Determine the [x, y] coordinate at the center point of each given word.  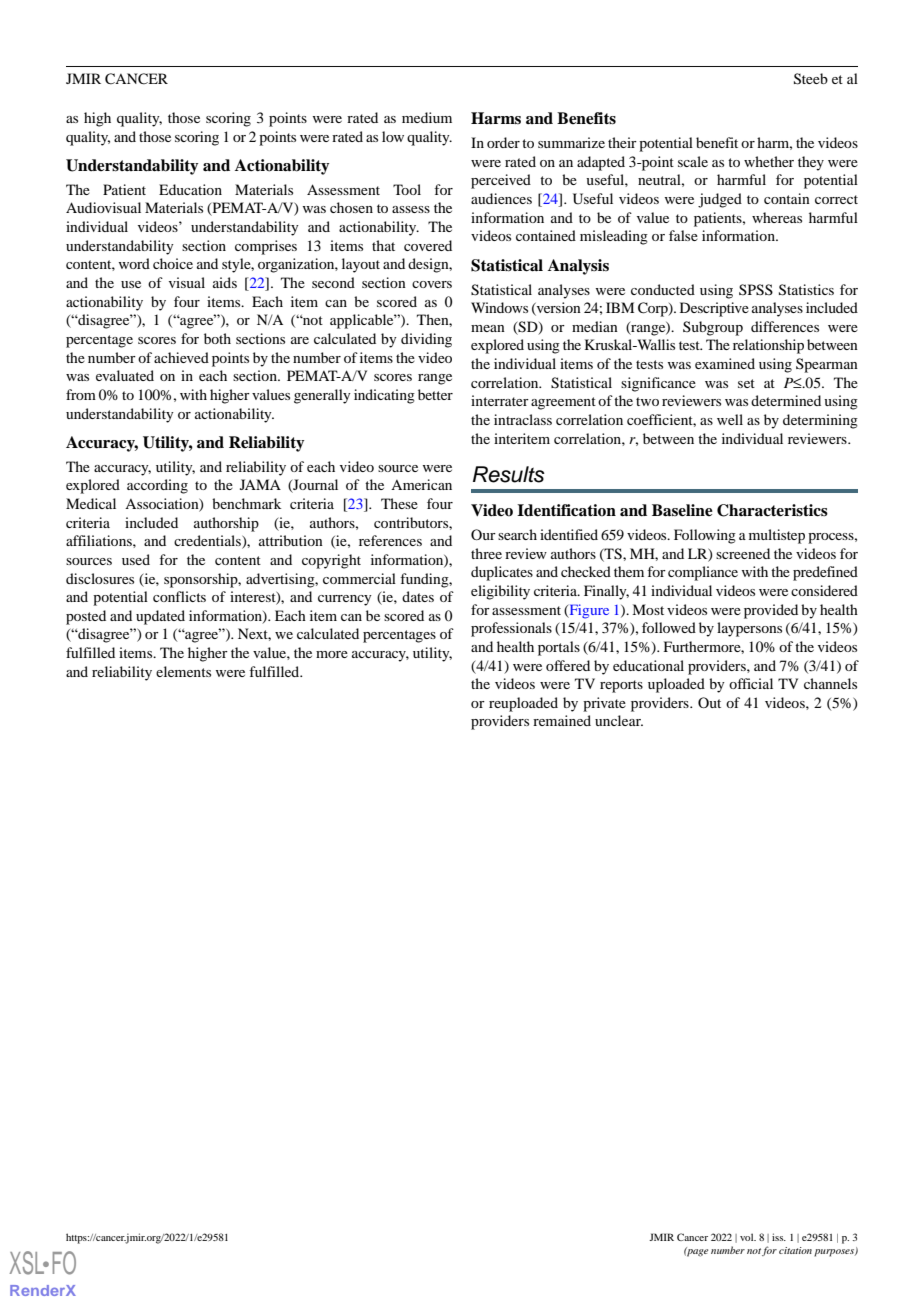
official [751, 683]
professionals [511, 629]
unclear [619, 720]
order [503, 142]
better [435, 394]
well [730, 419]
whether [769, 161]
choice [173, 263]
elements [183, 671]
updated [160, 617]
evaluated [125, 375]
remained [562, 720]
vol [748, 1237]
